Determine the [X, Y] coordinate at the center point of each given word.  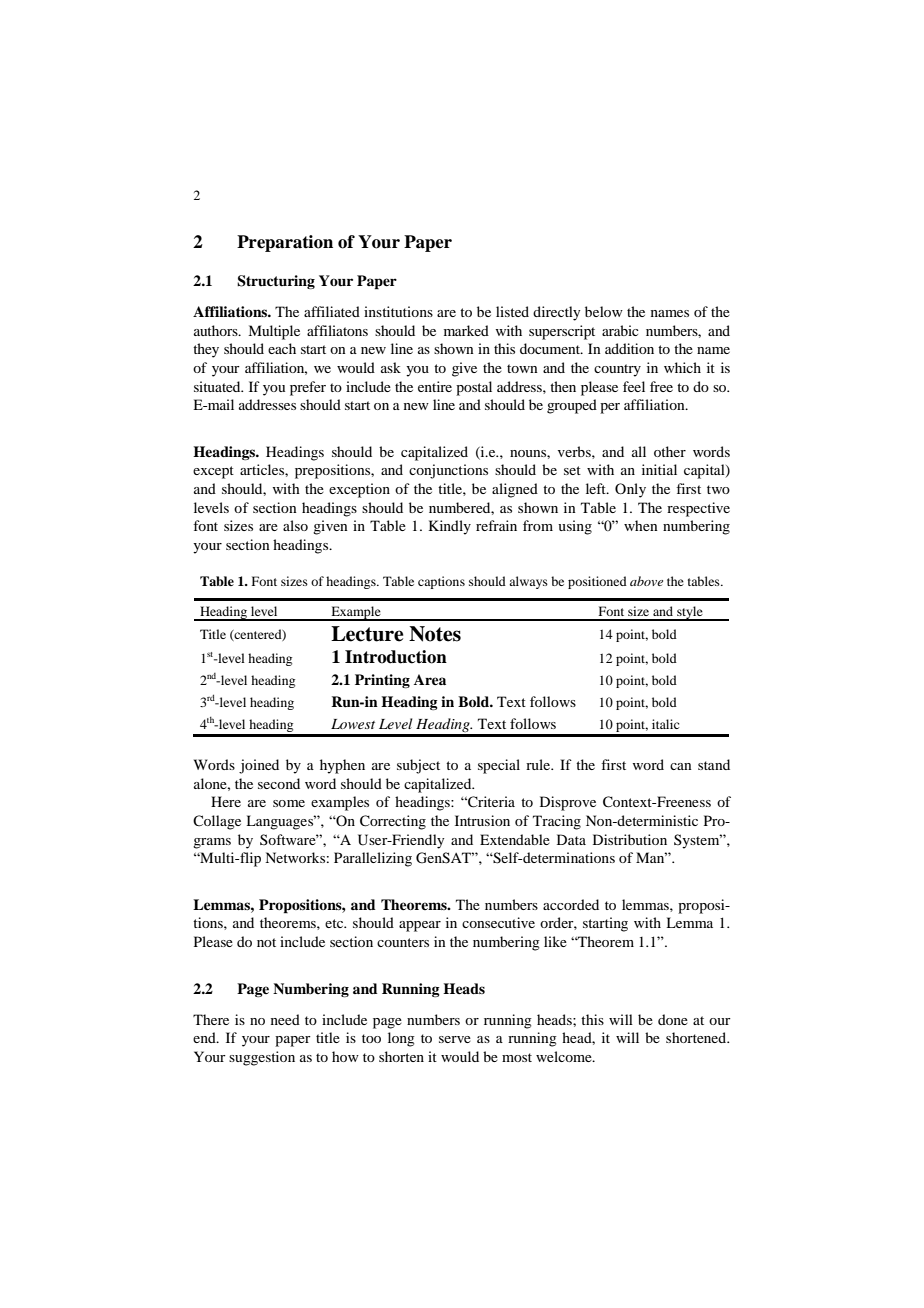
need [285, 1019]
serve [455, 1039]
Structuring [276, 282]
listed [512, 311]
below [604, 311]
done [673, 1019]
